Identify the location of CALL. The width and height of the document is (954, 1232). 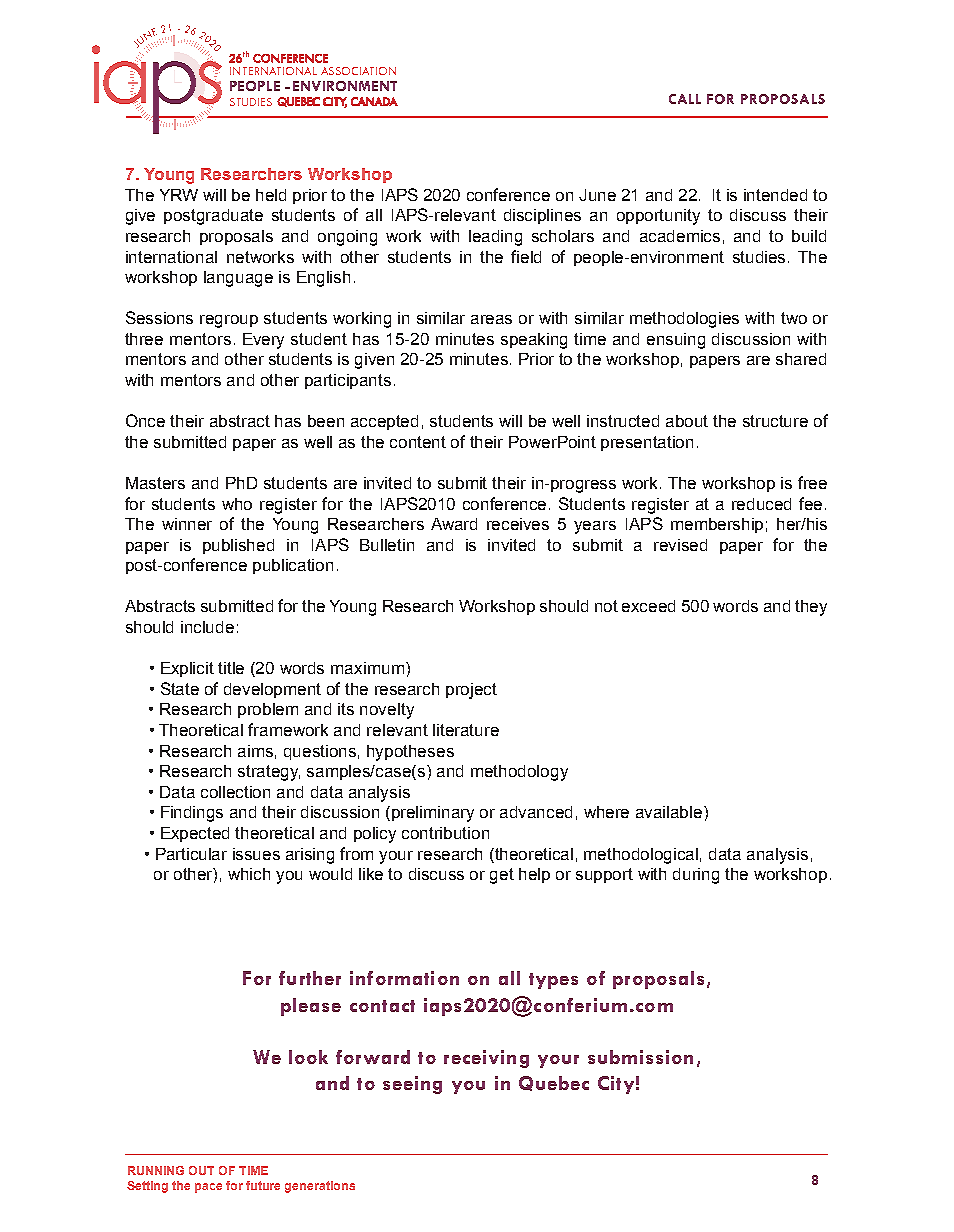
(685, 99).
